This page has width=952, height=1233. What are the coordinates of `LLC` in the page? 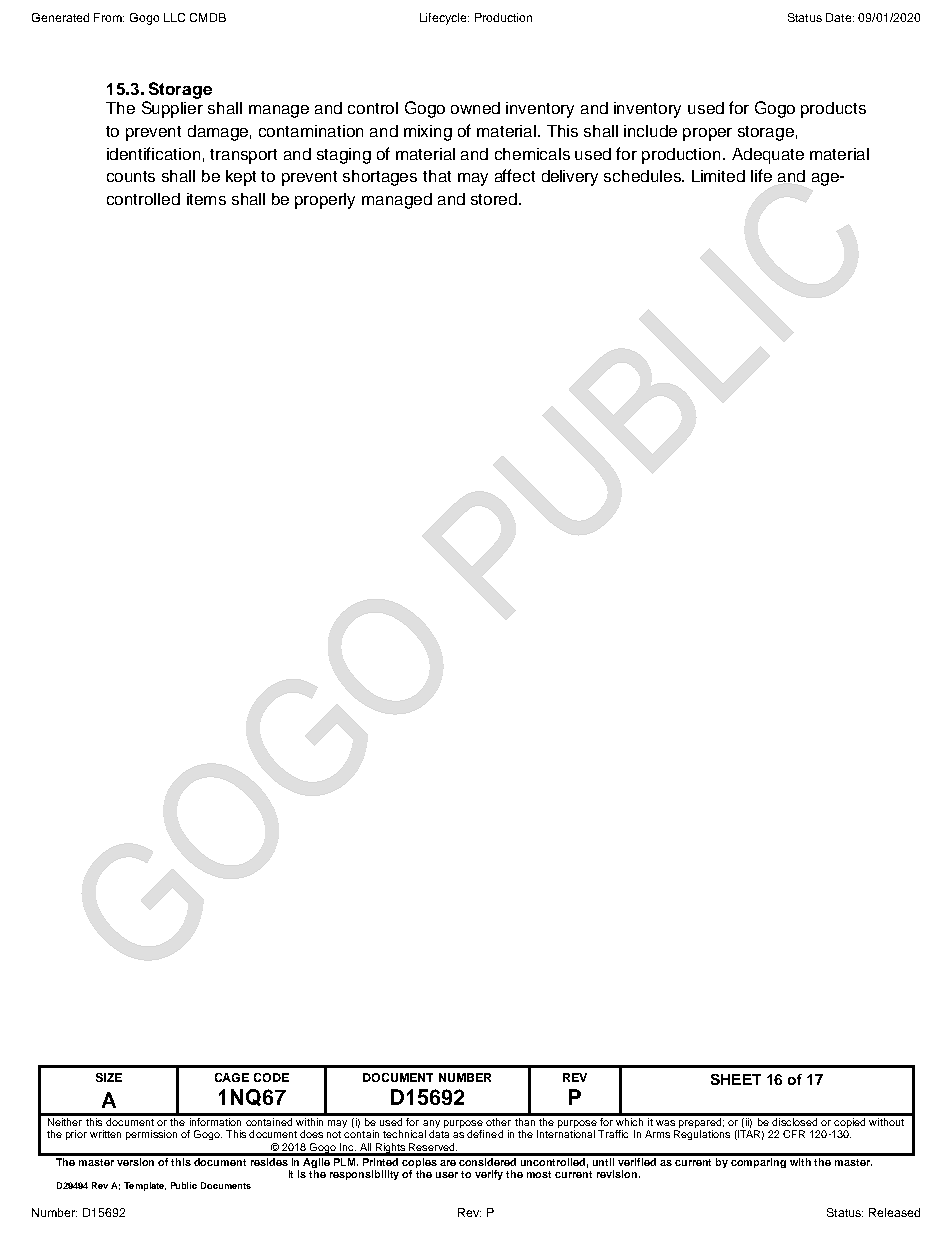 It's located at (174, 17).
